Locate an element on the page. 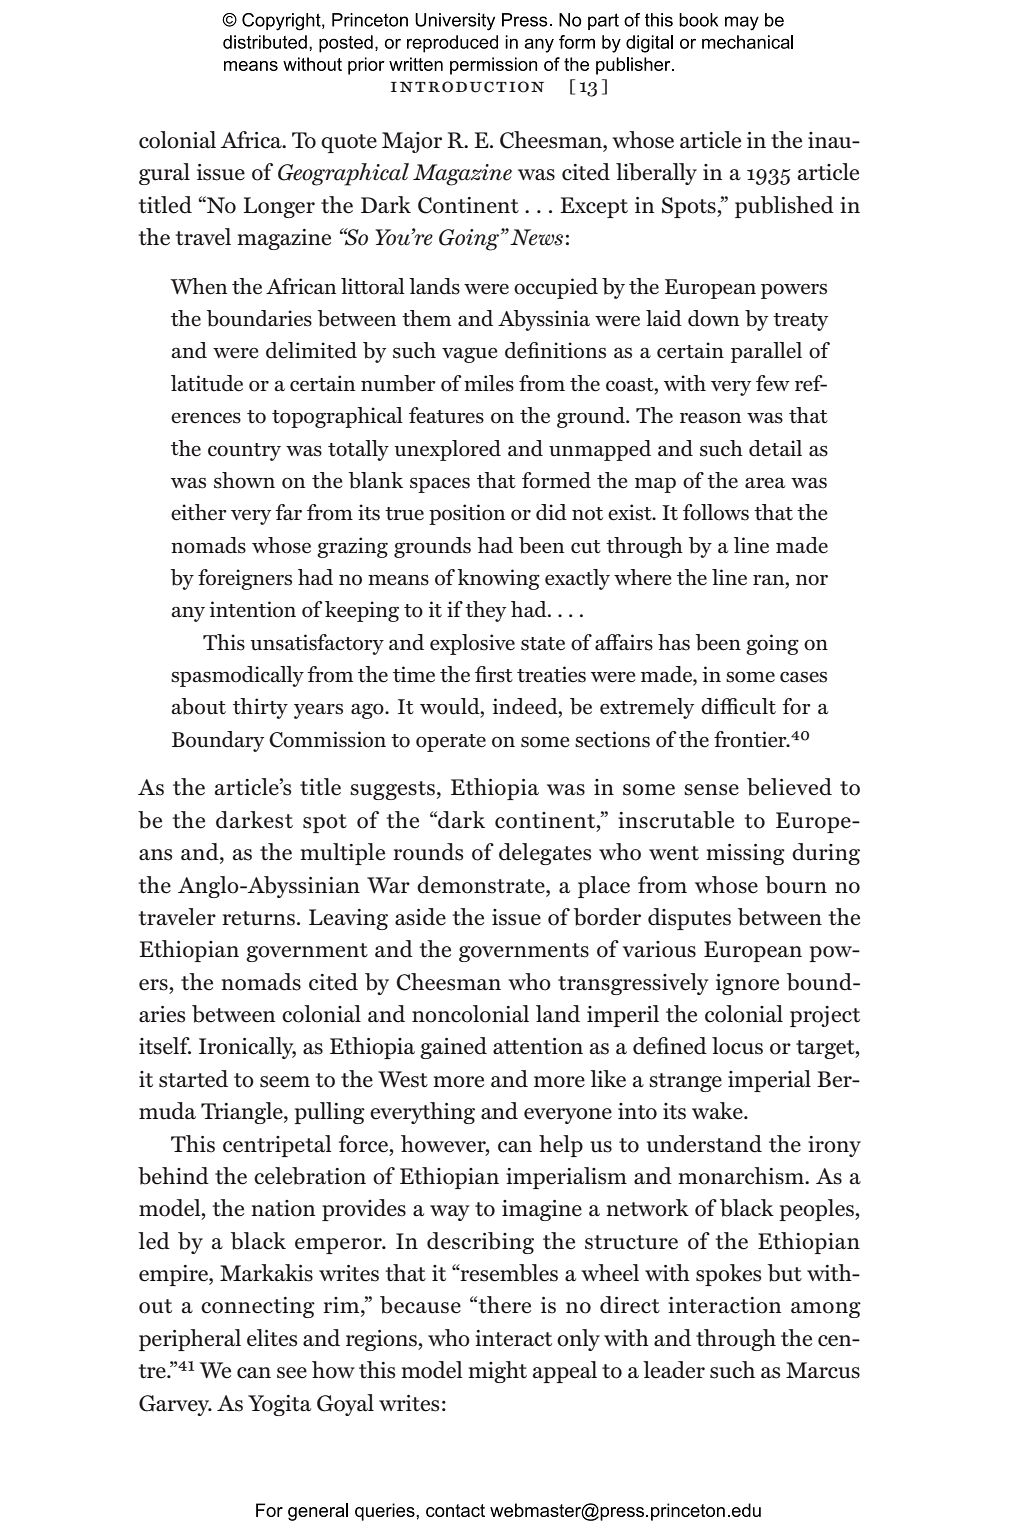  believed is located at coordinates (789, 787).
